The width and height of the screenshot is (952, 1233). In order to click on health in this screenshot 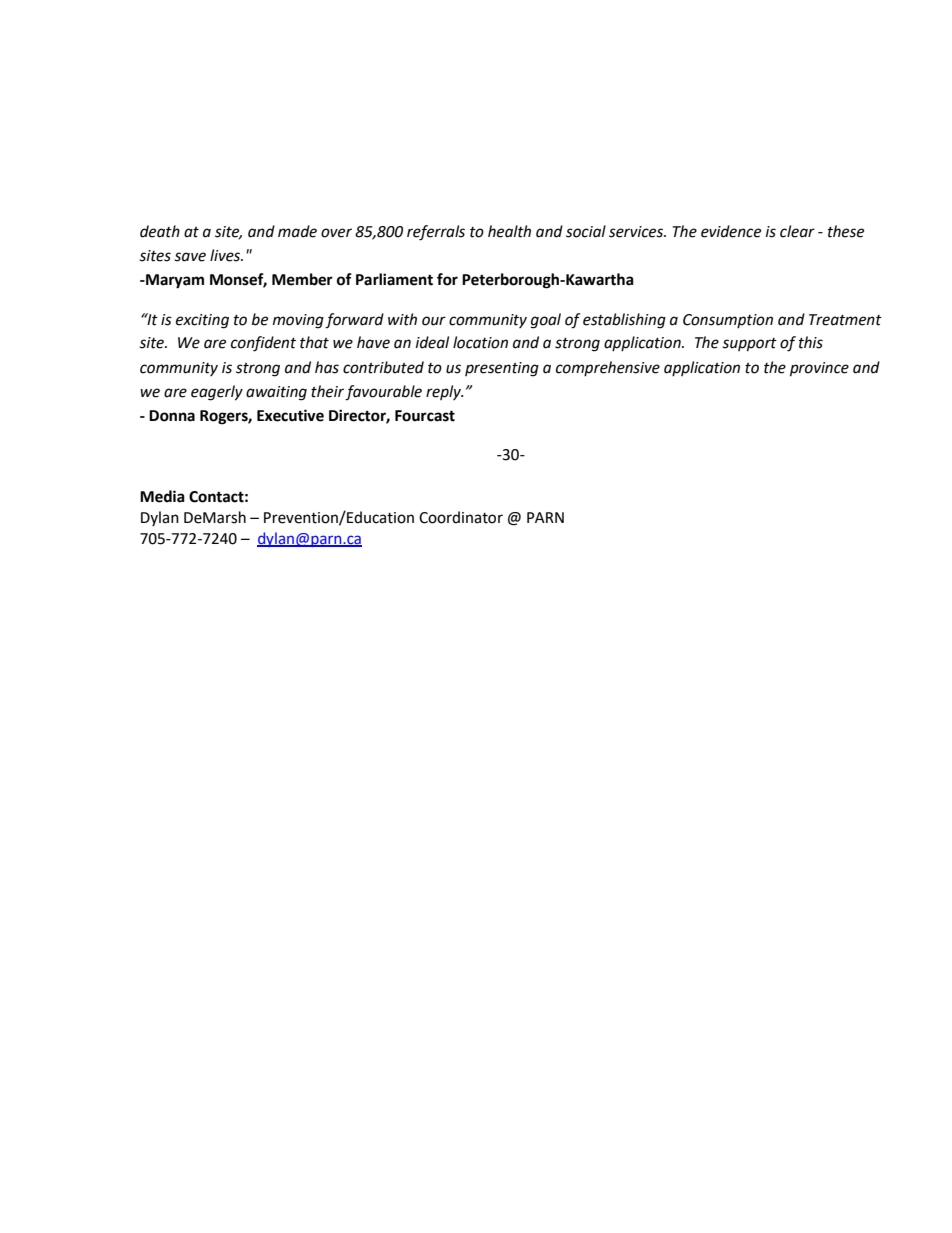, I will do `click(509, 231)`.
